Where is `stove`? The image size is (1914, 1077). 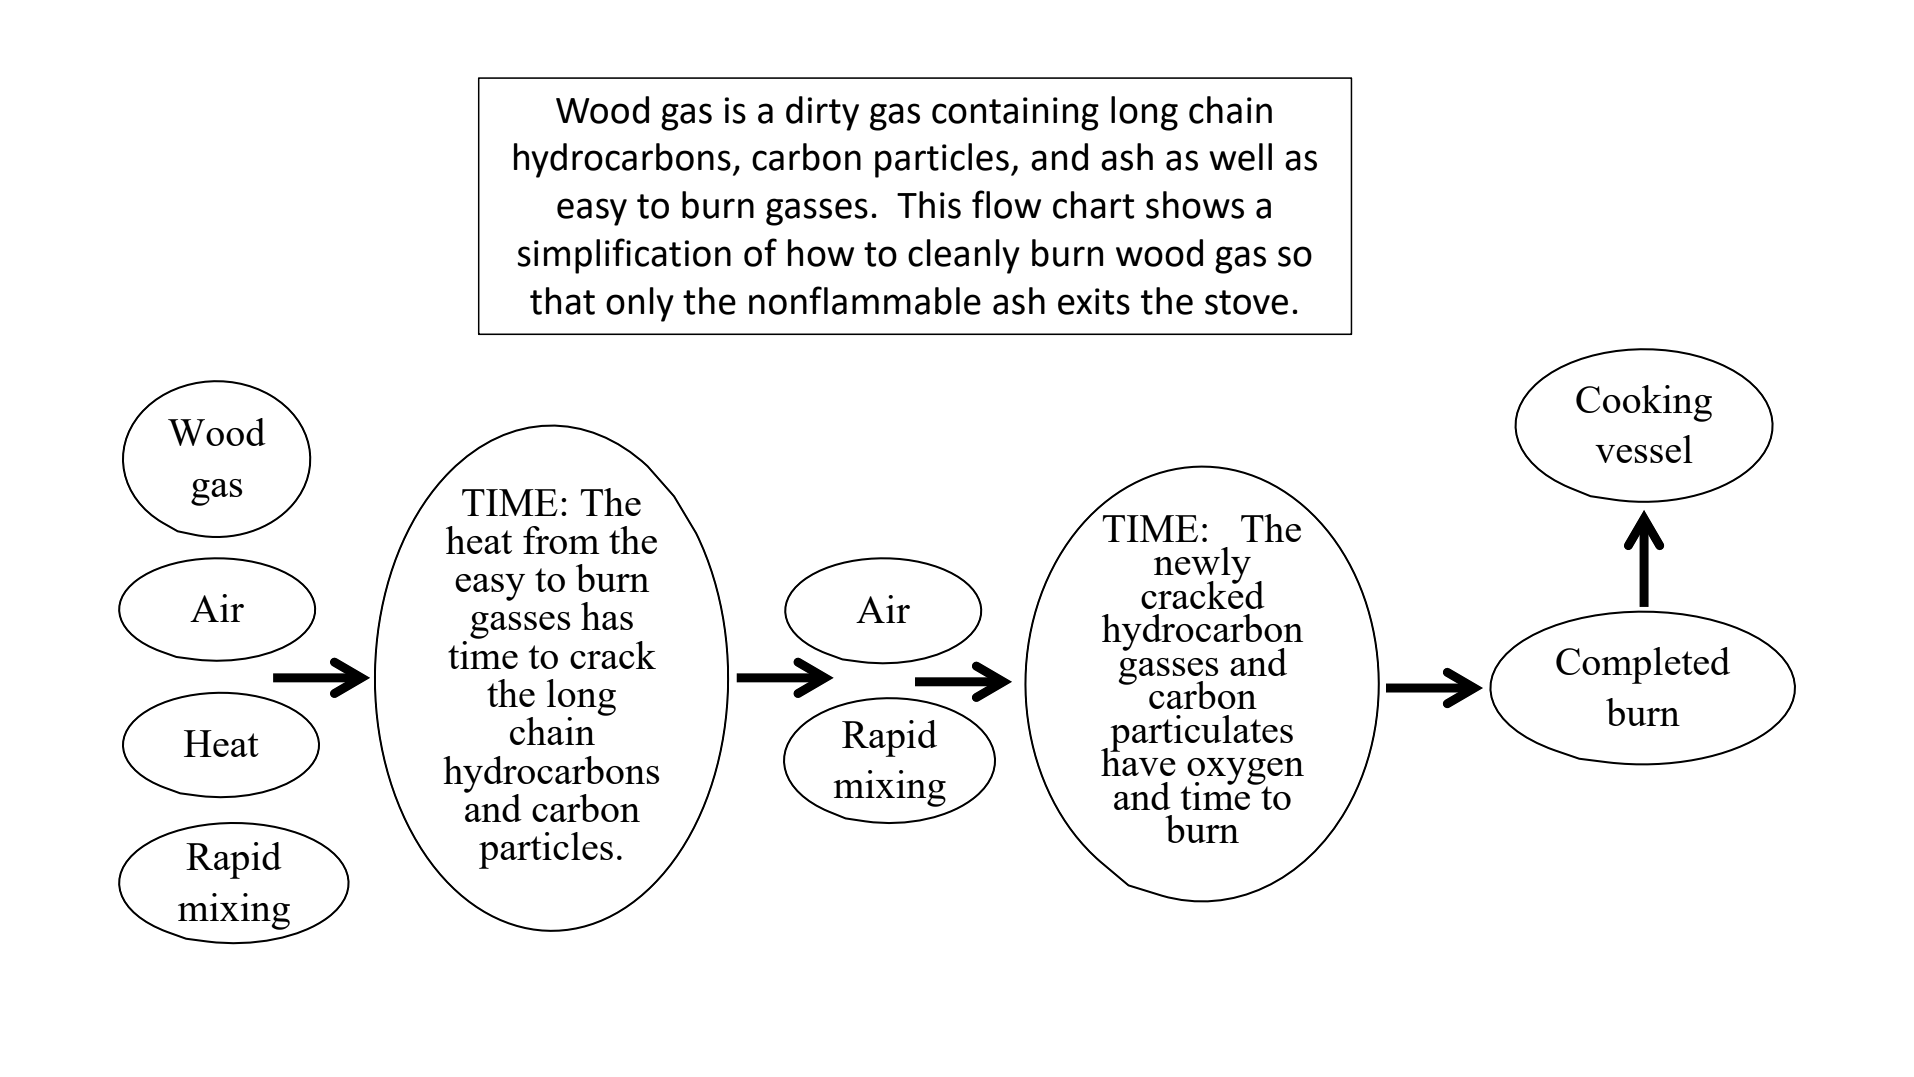 stove is located at coordinates (1246, 302).
